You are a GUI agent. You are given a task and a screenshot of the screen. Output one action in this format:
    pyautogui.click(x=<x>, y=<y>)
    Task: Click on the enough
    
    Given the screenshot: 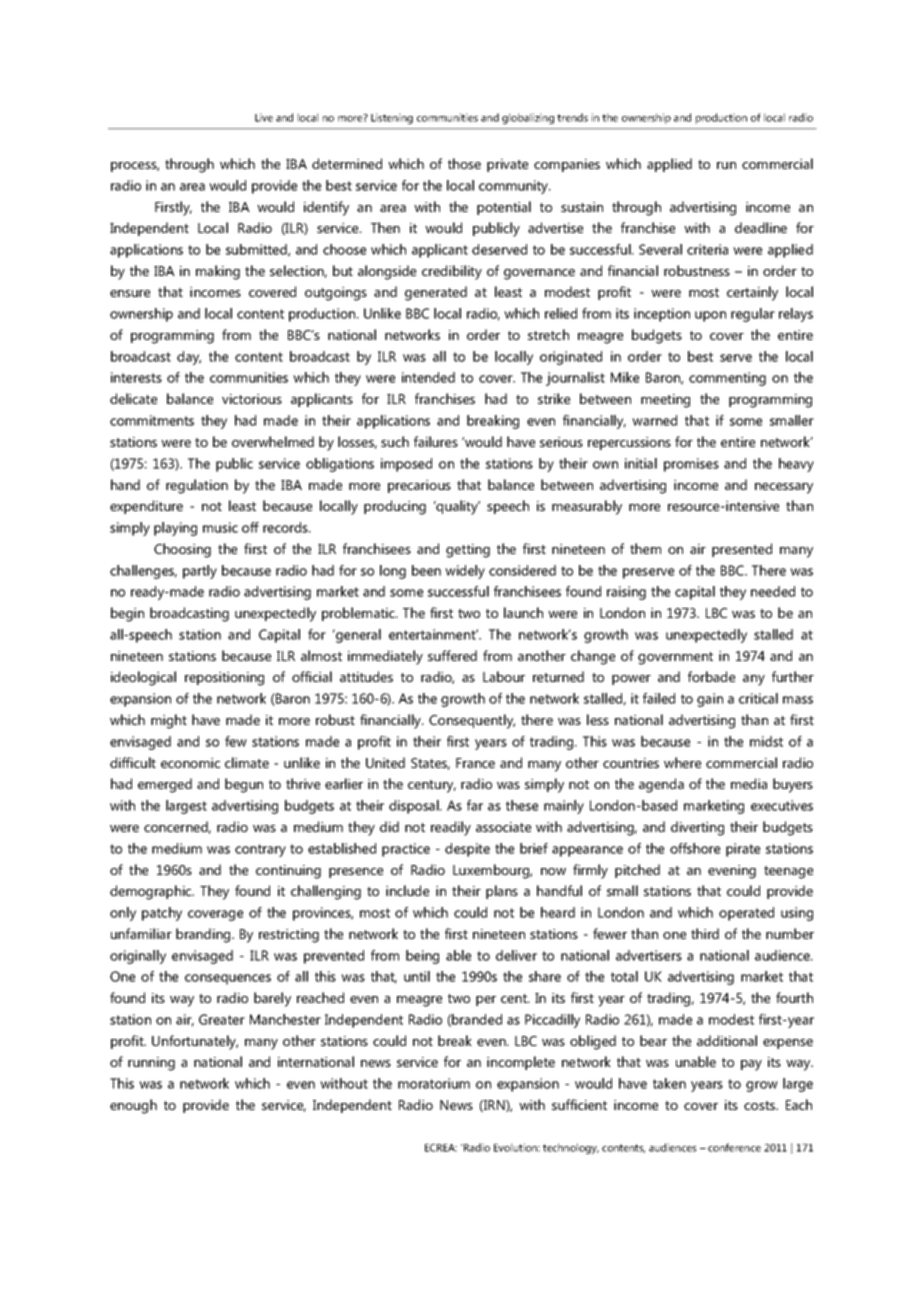 What is the action you would take?
    pyautogui.click(x=133, y=1106)
